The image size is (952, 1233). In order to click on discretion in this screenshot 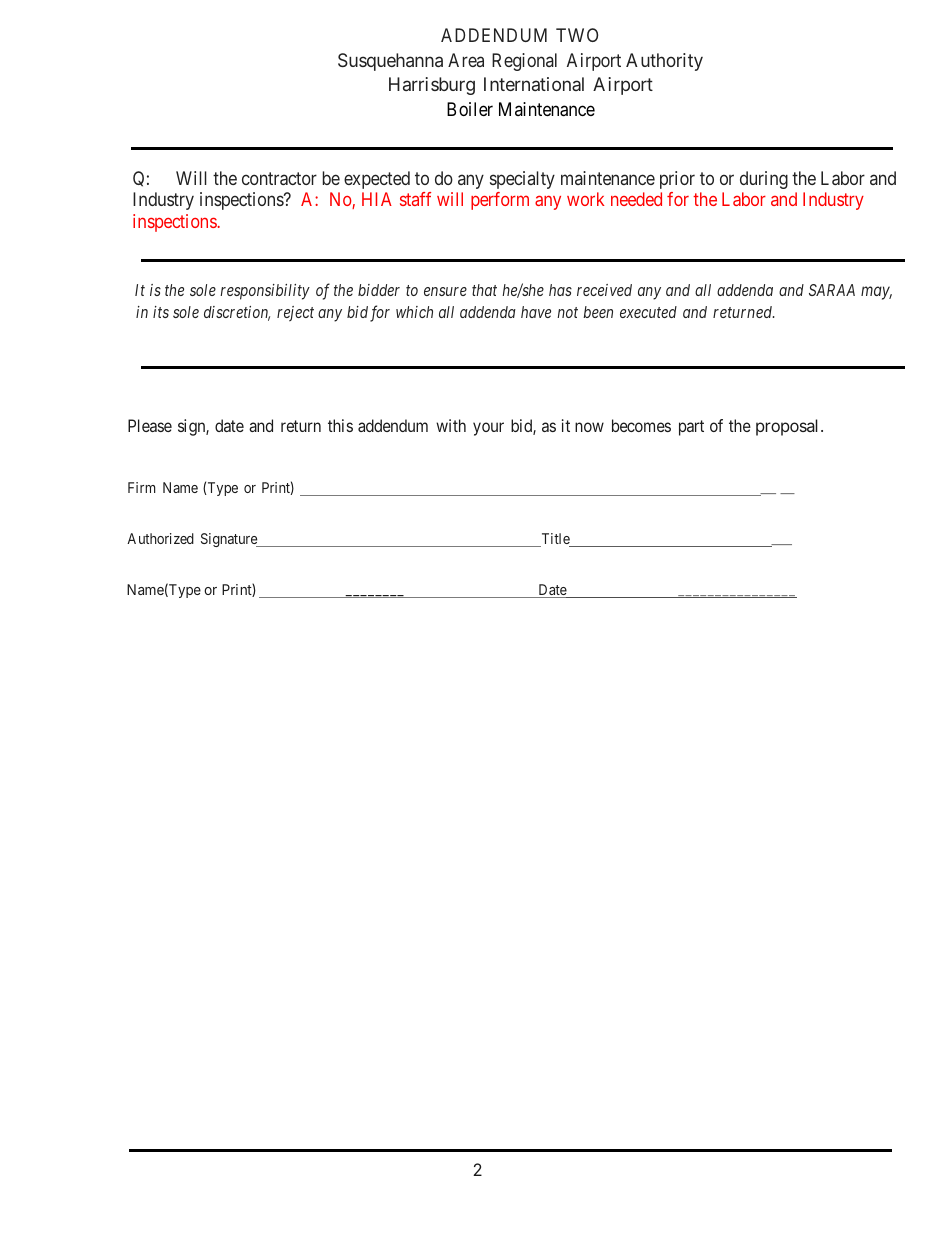, I will do `click(237, 313)`.
